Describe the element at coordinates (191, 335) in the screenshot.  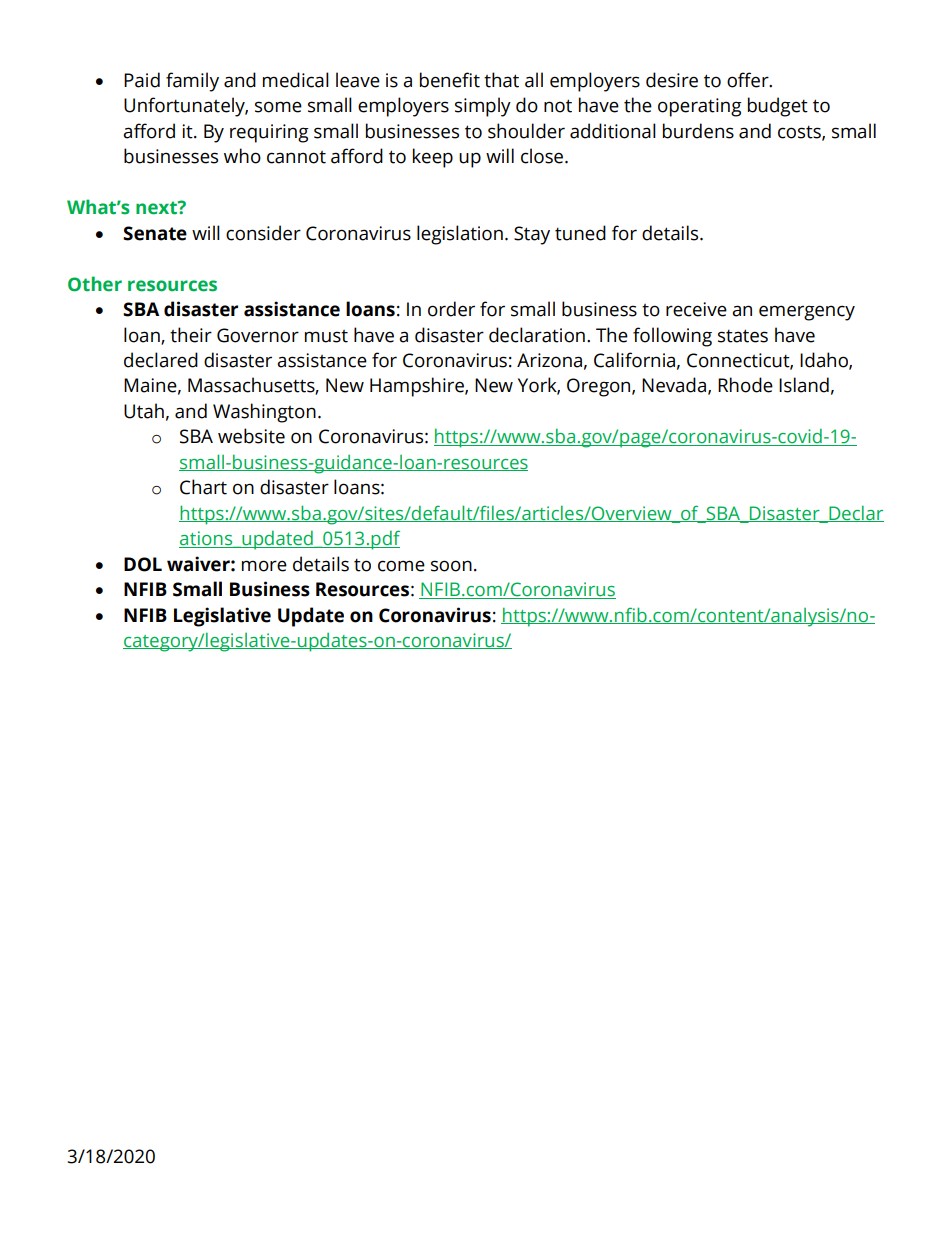
I see `their` at that location.
